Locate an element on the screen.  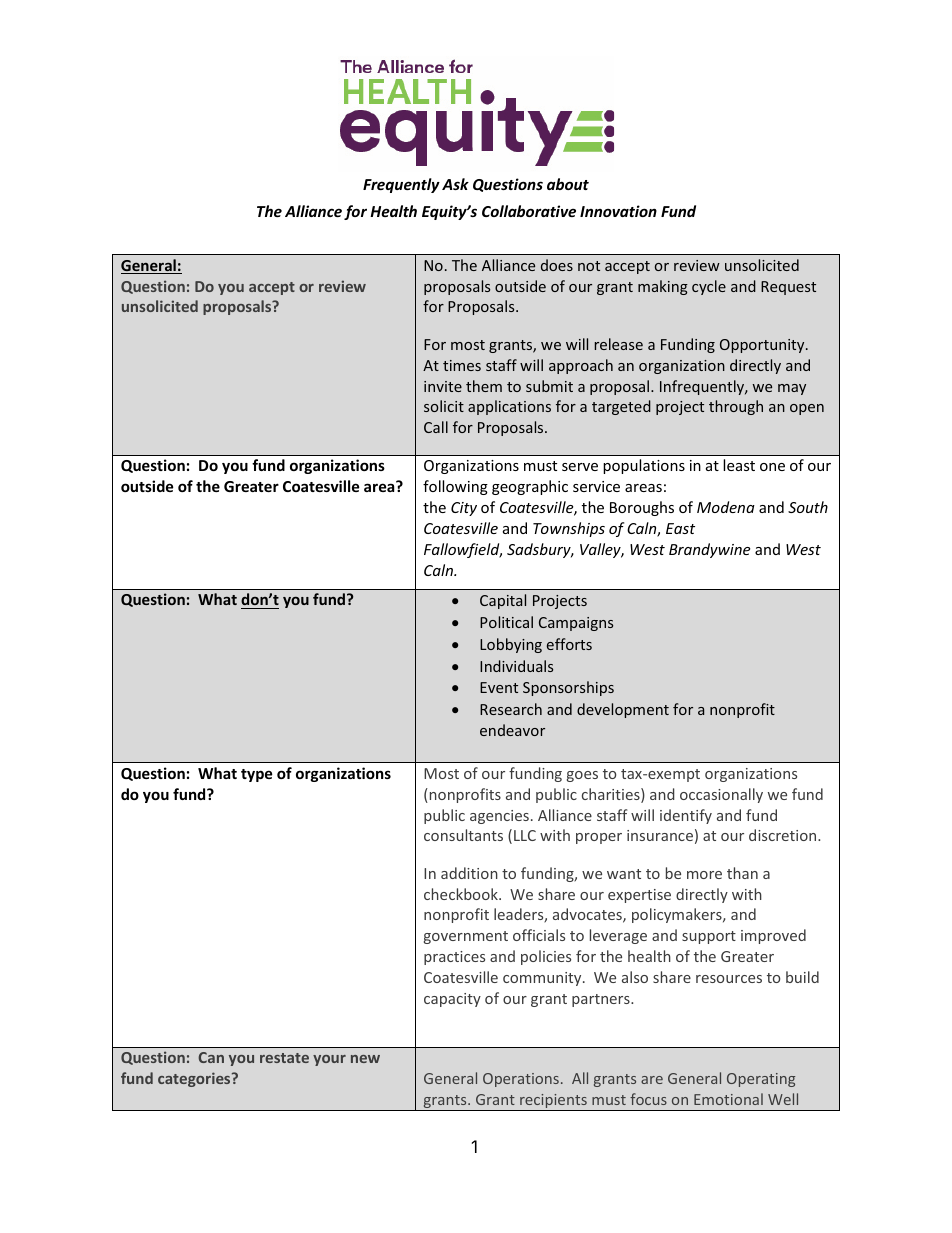
Modena is located at coordinates (726, 507).
